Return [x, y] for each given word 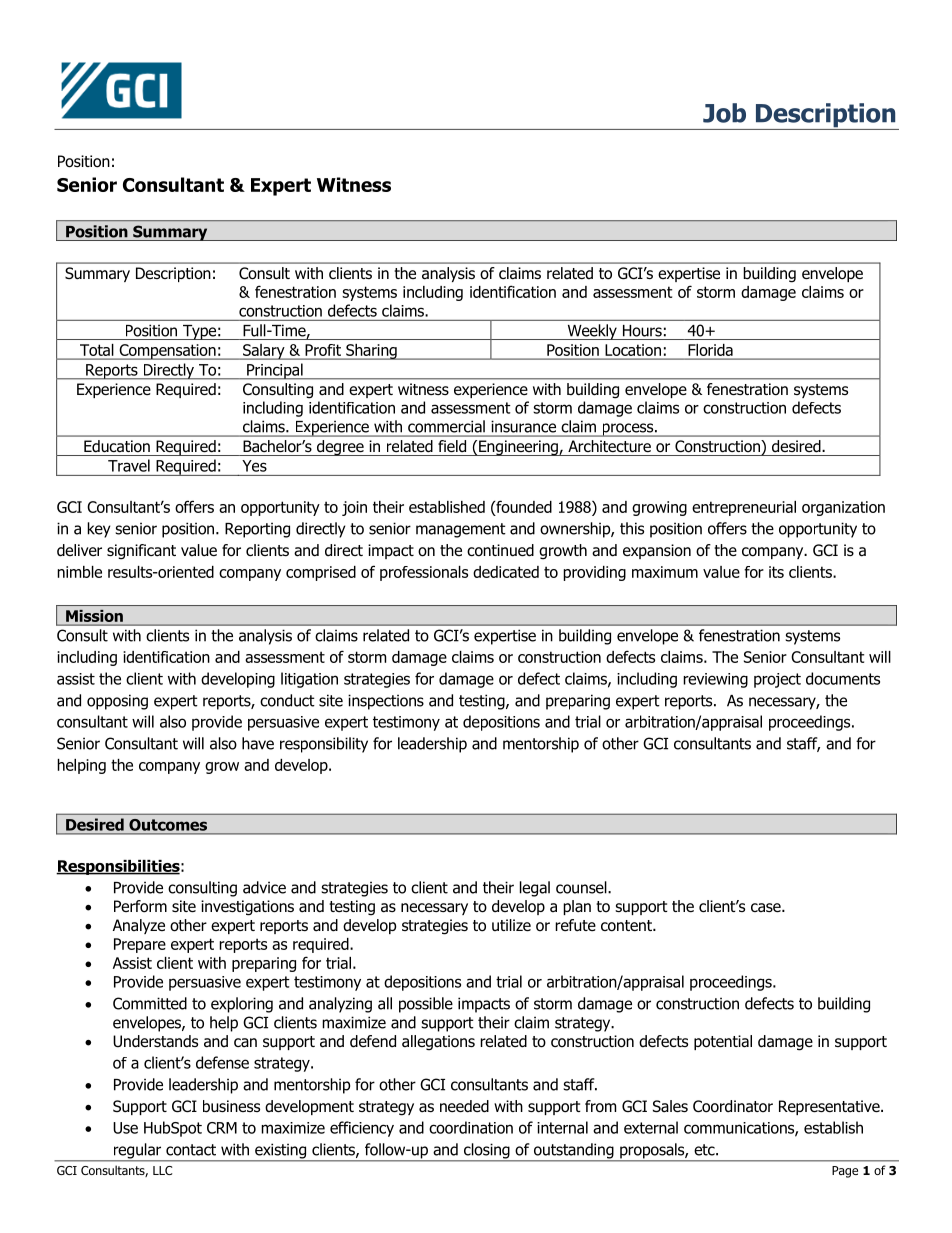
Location [633, 350]
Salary [264, 352]
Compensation [167, 352]
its [776, 572]
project [777, 680]
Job [724, 113]
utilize [511, 925]
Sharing [371, 352]
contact [191, 1150]
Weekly [592, 332]
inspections [386, 702]
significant [141, 552]
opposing [117, 702]
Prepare [140, 945]
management [461, 530]
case [767, 907]
